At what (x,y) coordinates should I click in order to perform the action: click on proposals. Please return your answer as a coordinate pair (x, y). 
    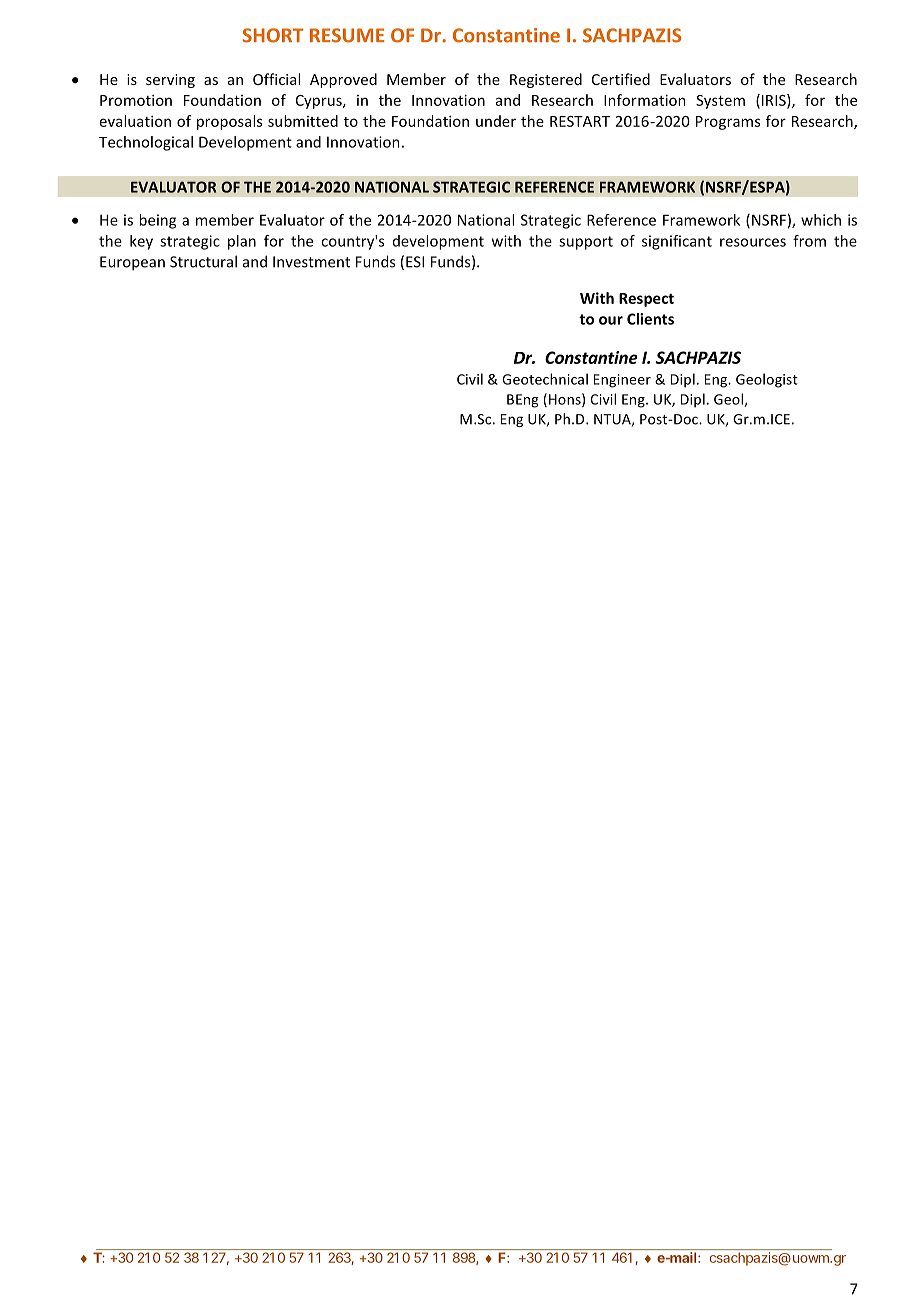
    Looking at the image, I should click on (229, 122).
